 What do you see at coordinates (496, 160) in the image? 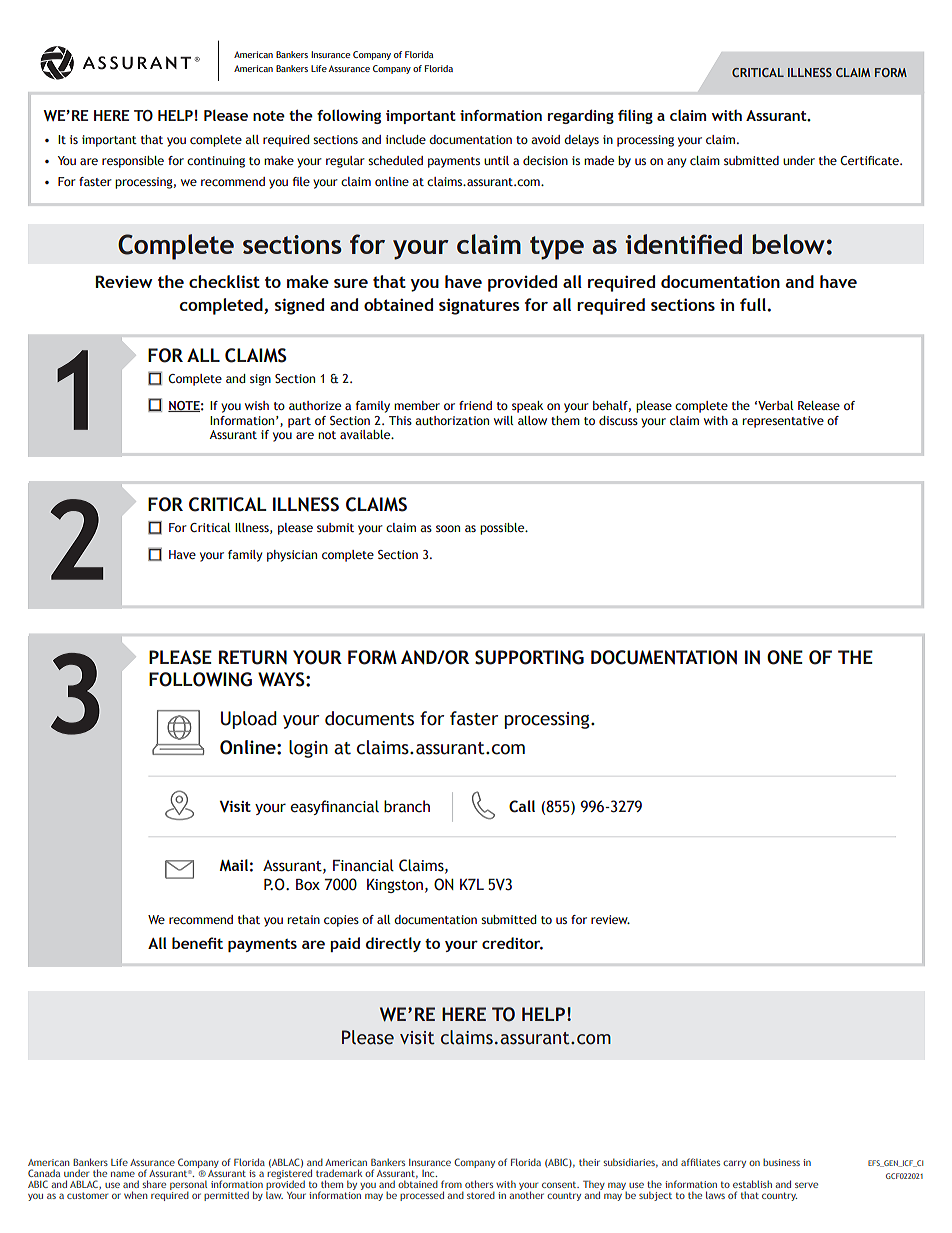
I see `until` at bounding box center [496, 160].
